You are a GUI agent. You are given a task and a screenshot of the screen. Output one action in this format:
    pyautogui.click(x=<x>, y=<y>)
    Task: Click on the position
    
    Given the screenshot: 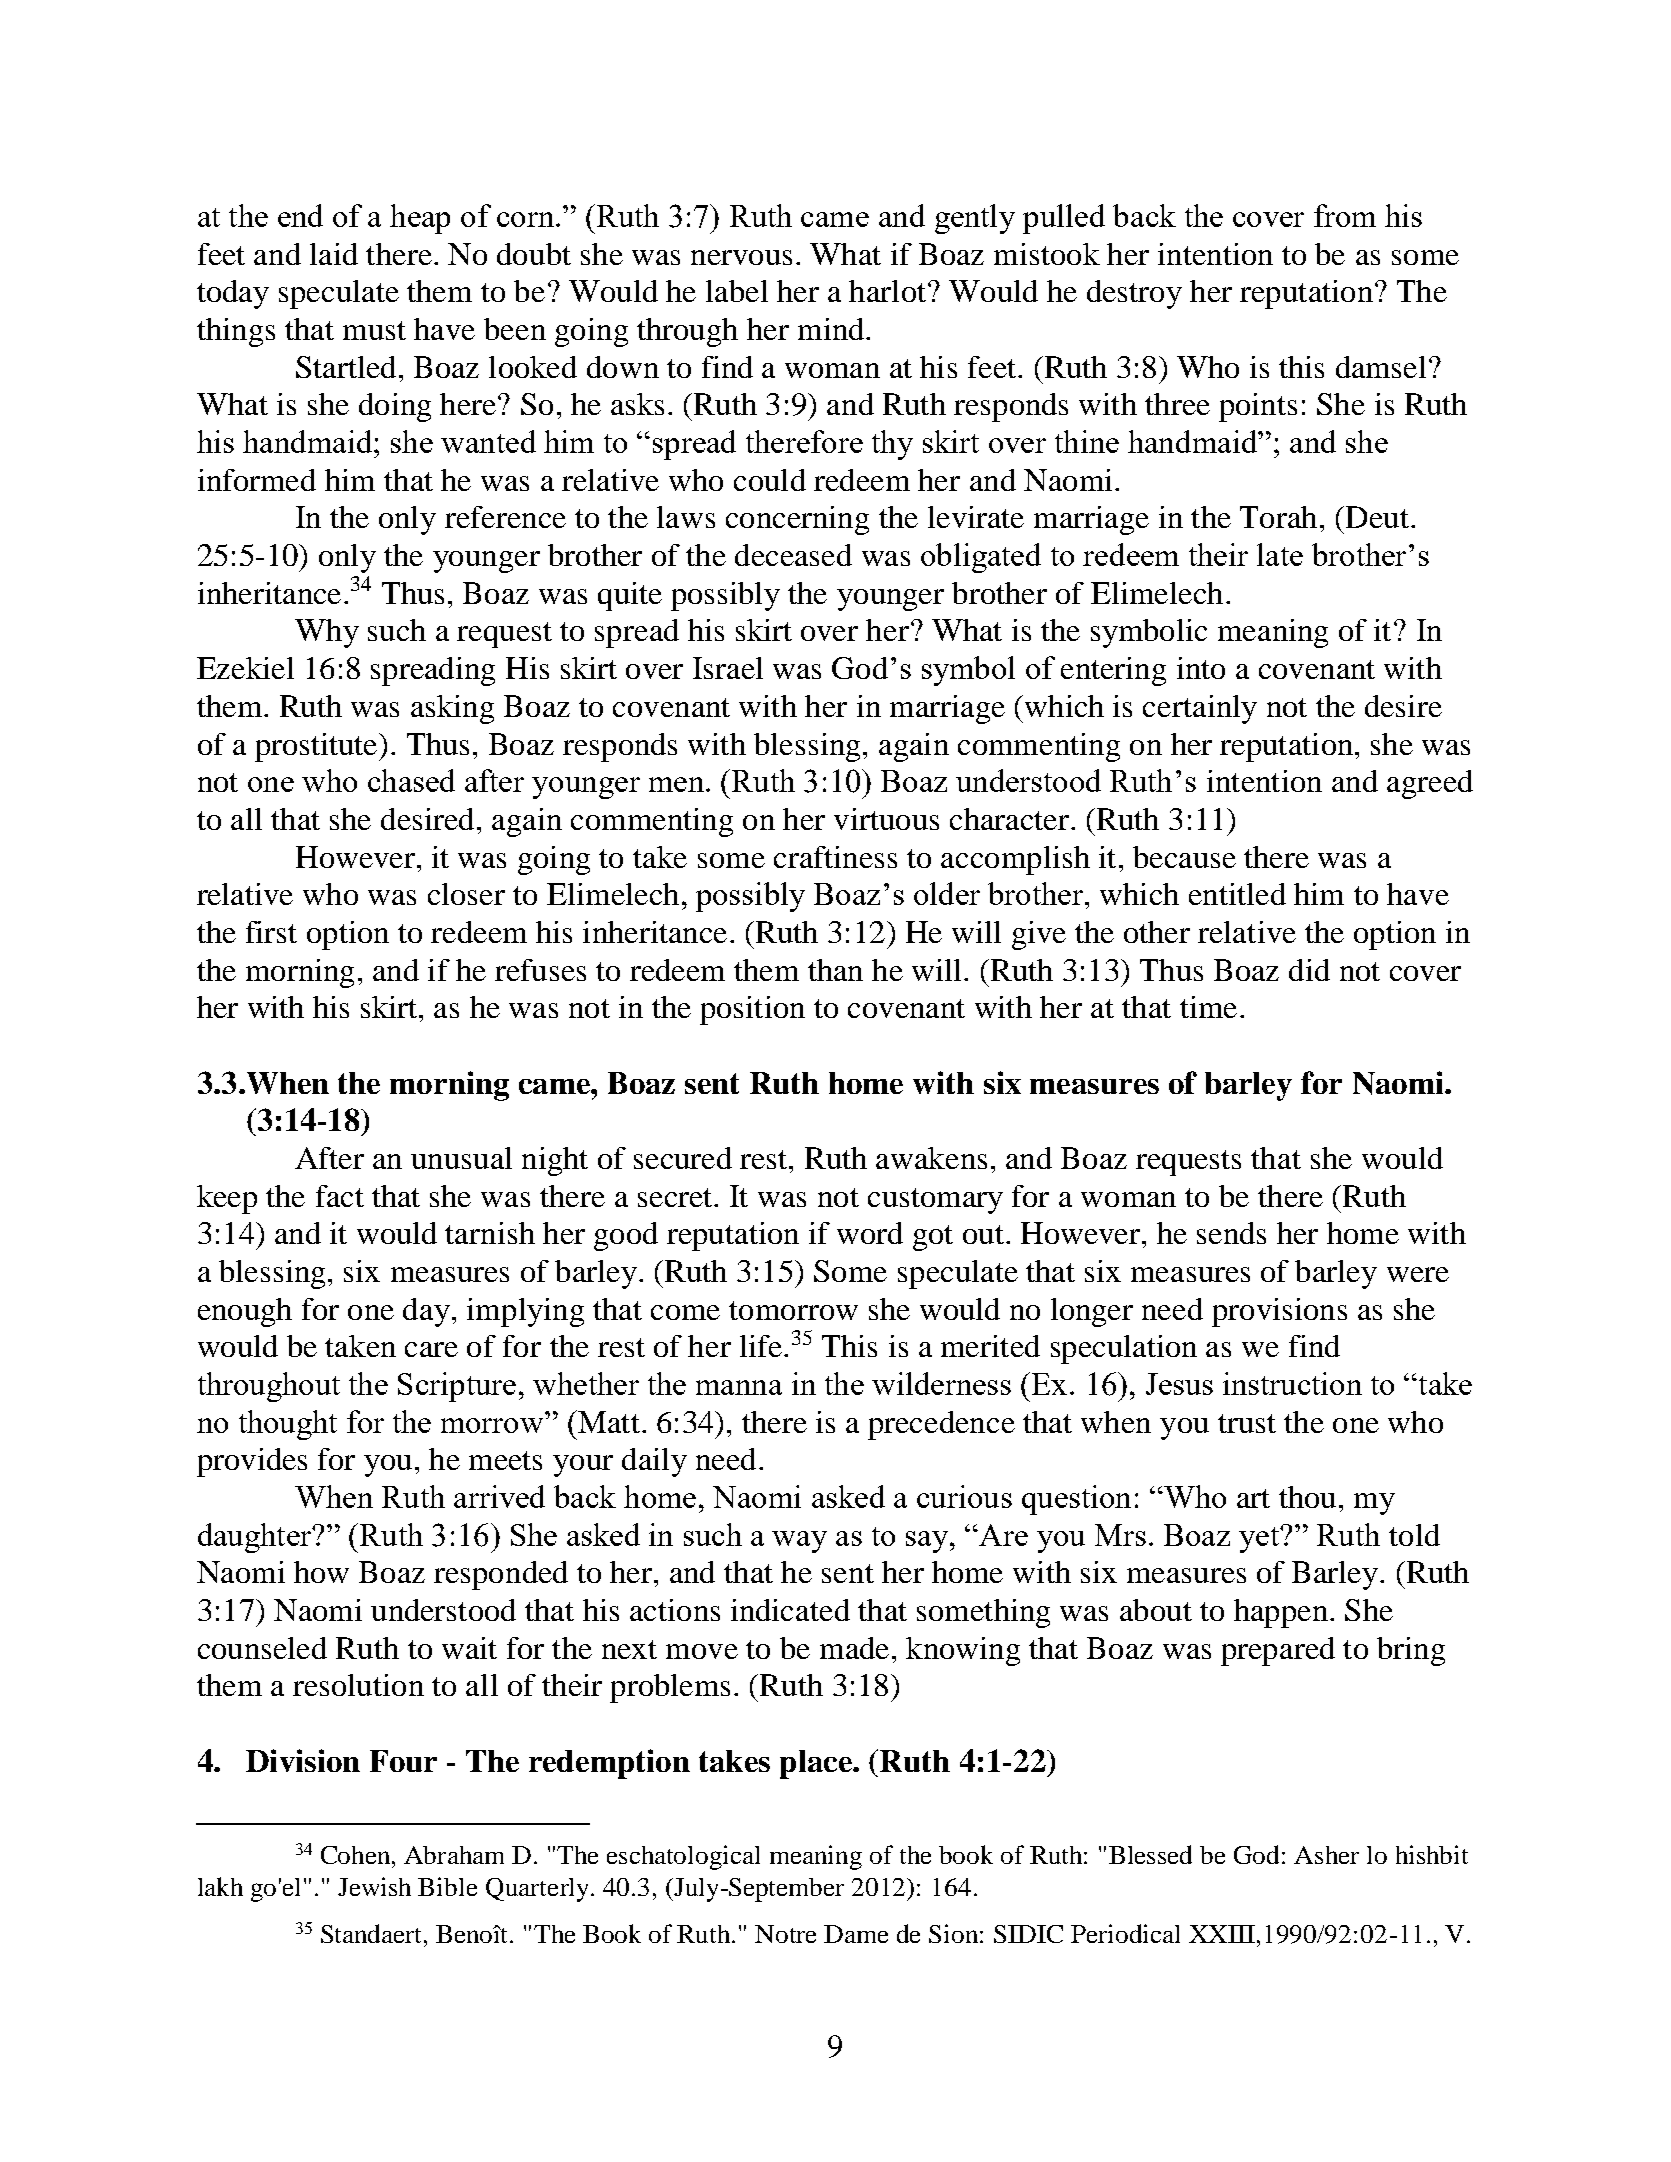 What is the action you would take?
    pyautogui.click(x=752, y=1010)
